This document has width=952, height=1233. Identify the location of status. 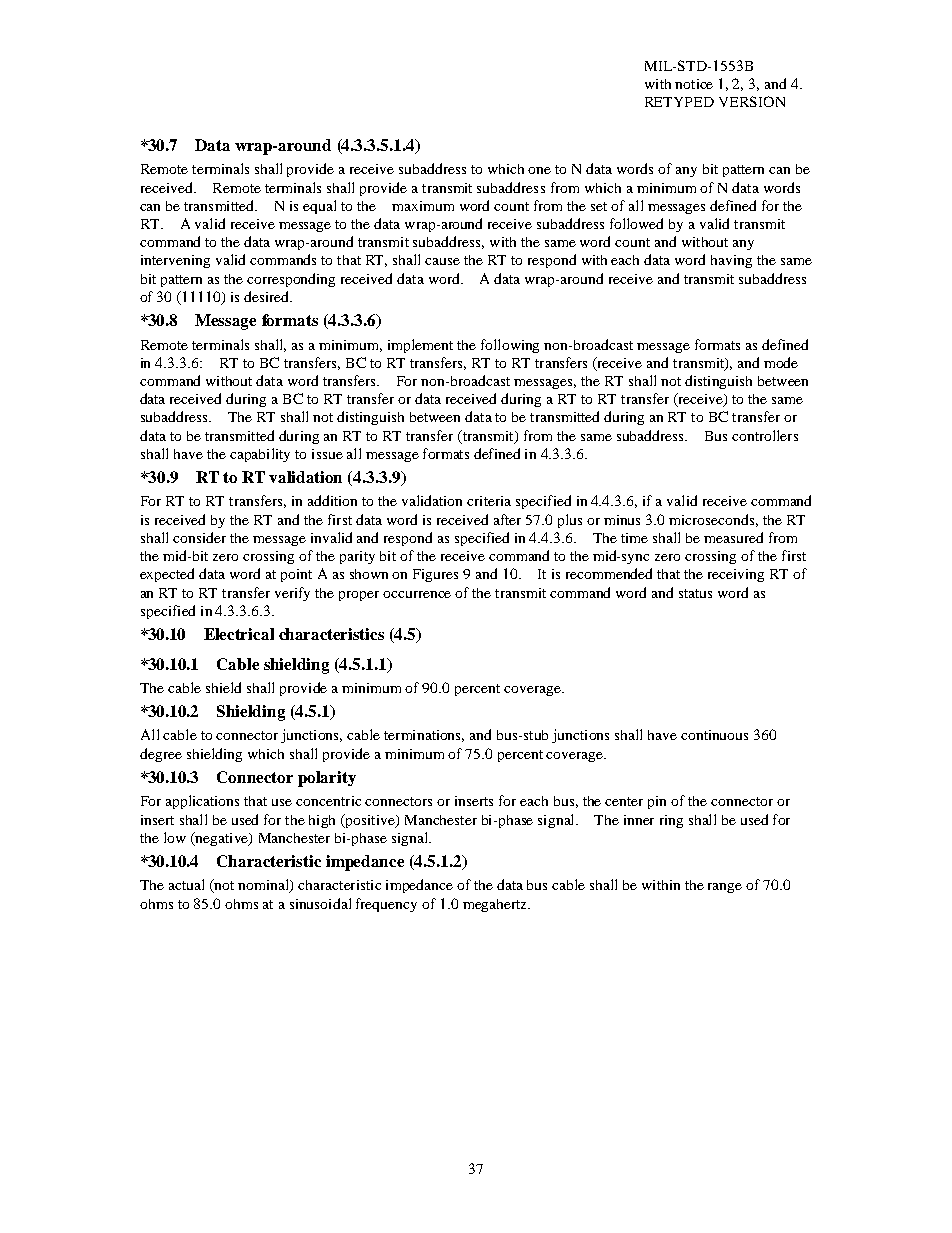
(695, 593).
